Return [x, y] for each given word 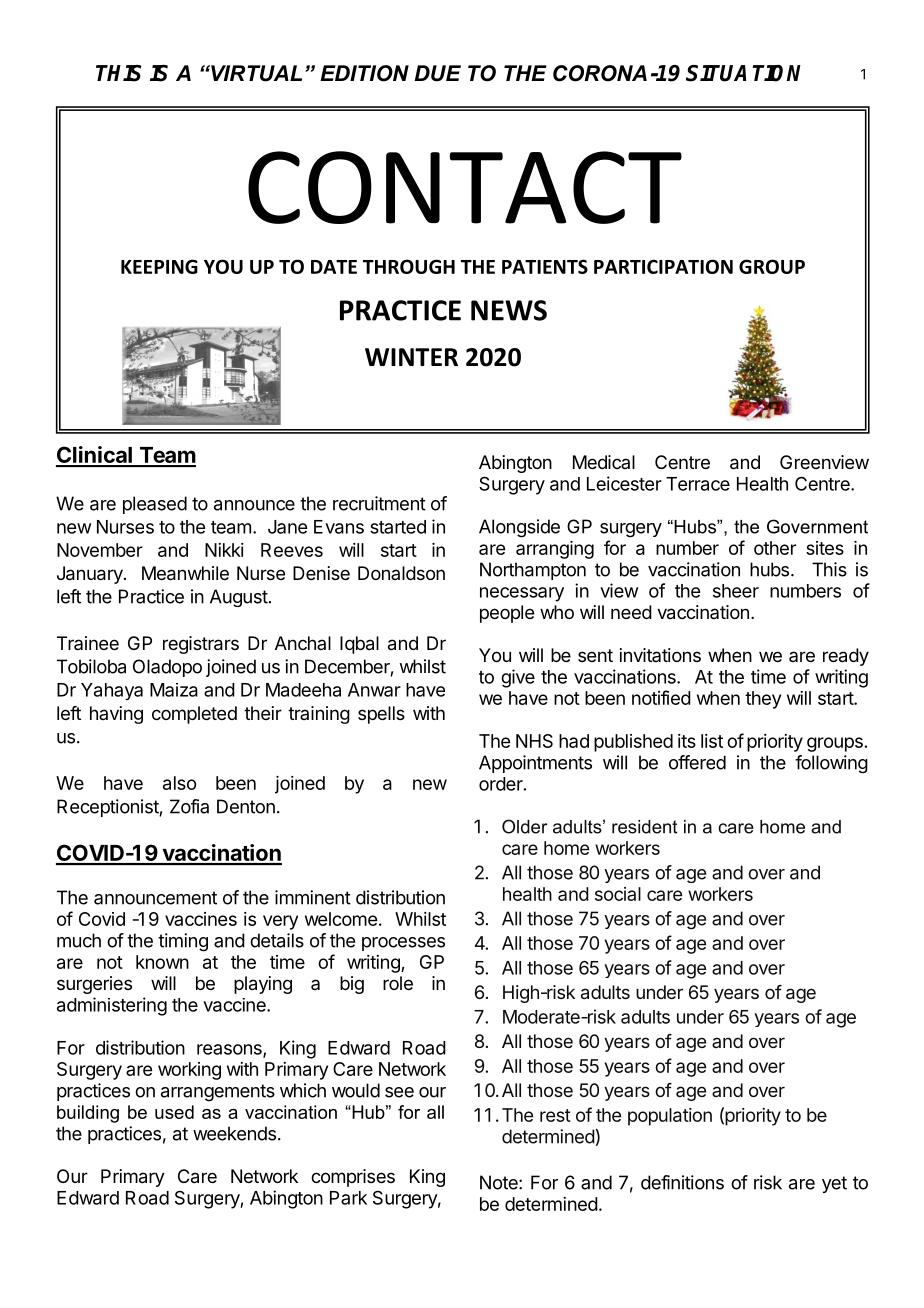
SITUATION [743, 73]
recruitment [379, 503]
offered [697, 762]
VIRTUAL [255, 73]
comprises [353, 1178]
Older [525, 826]
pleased [155, 505]
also [179, 783]
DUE [437, 73]
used [174, 1112]
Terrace [698, 484]
